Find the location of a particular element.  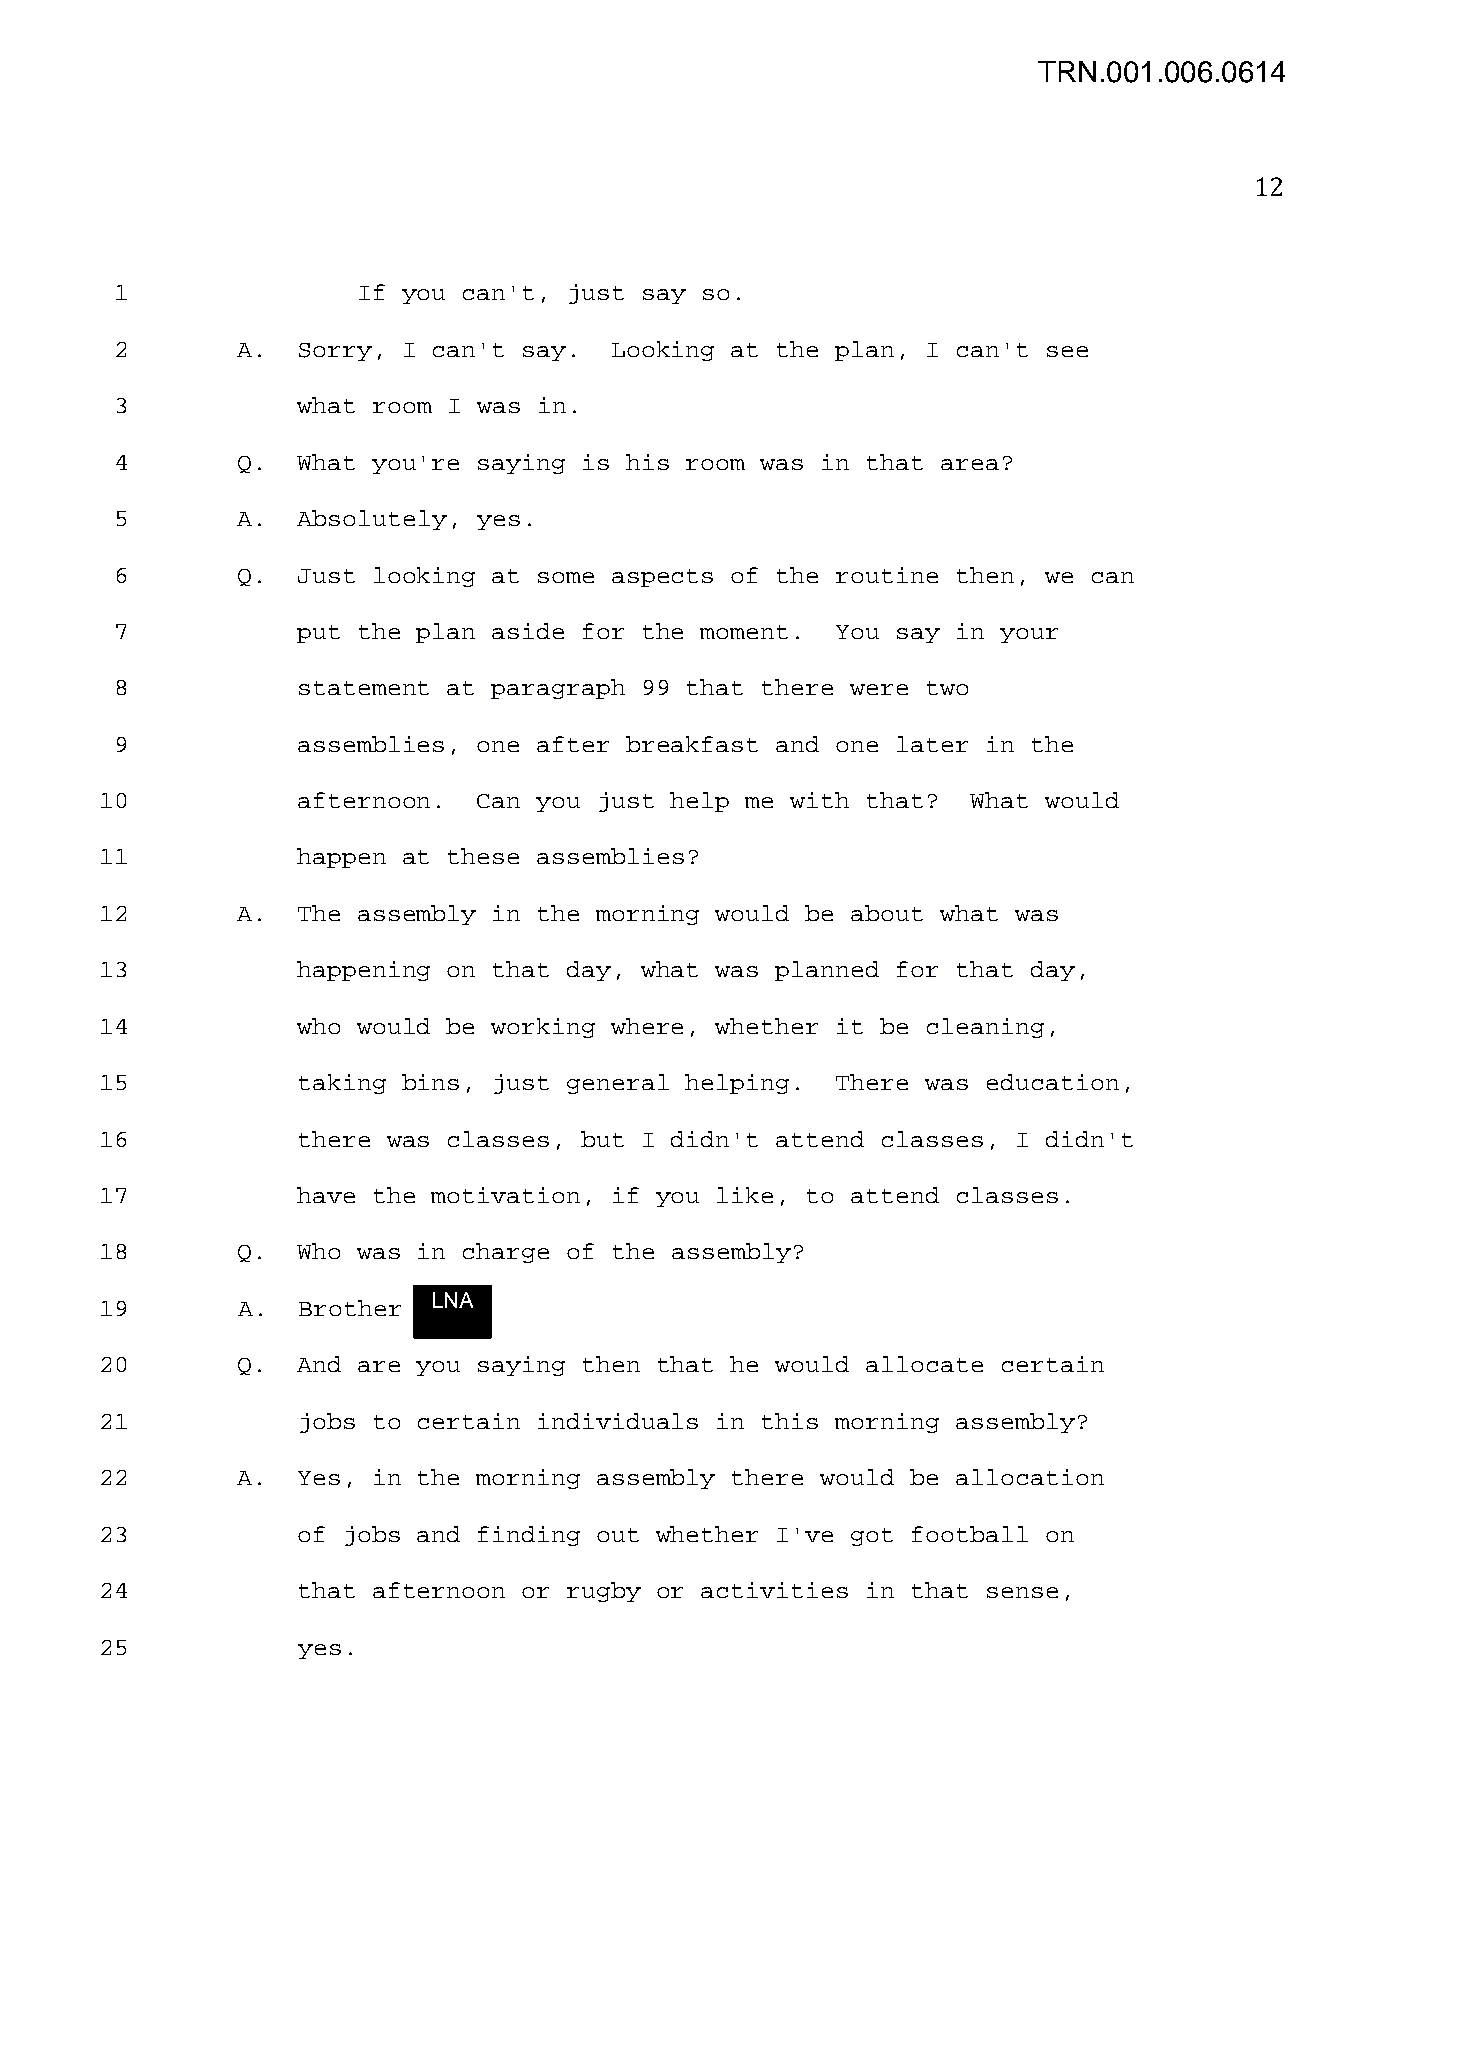

activities is located at coordinates (774, 1590).
